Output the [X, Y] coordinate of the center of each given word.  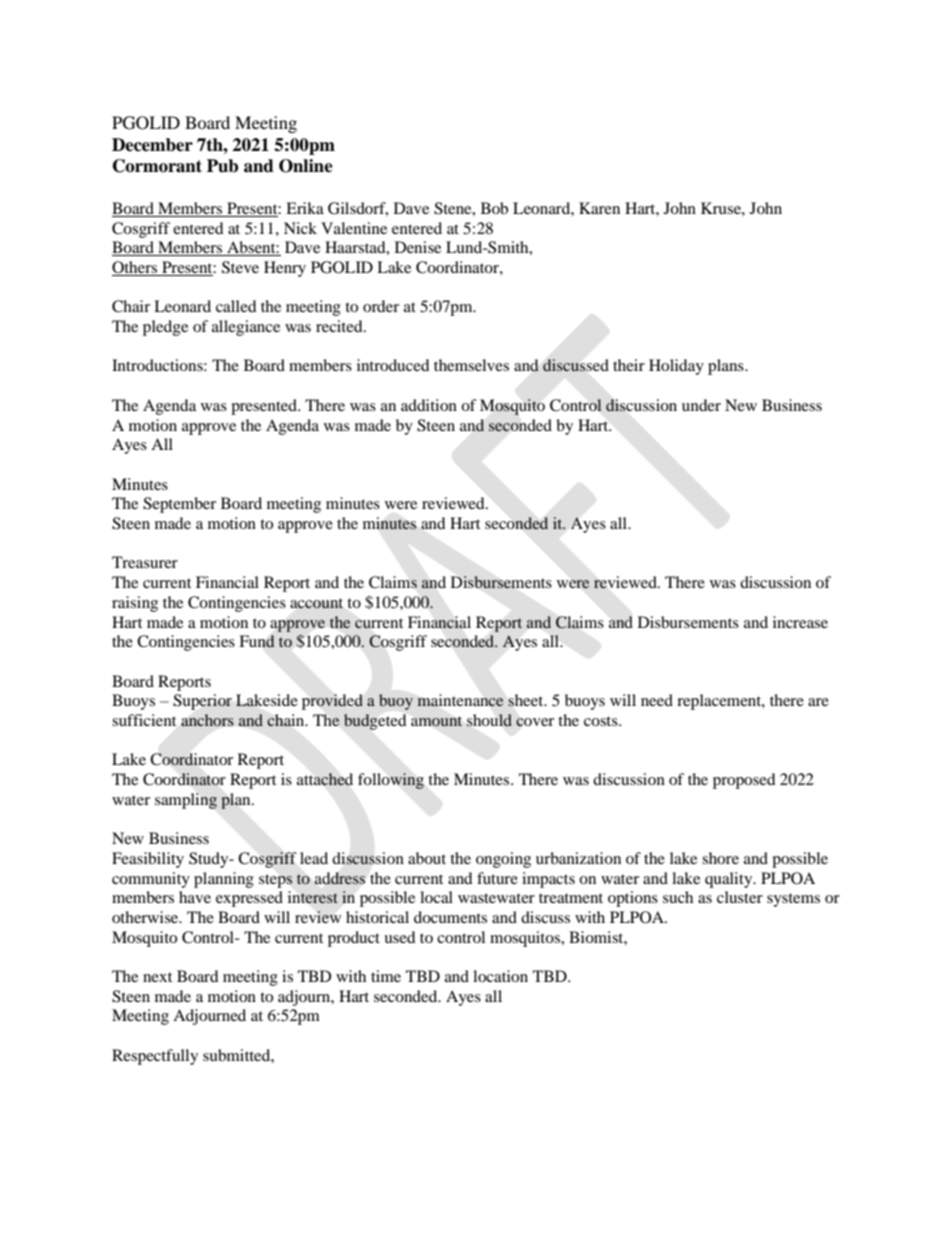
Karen [599, 208]
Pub [222, 166]
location [500, 976]
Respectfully [155, 1057]
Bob [494, 208]
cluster [740, 897]
